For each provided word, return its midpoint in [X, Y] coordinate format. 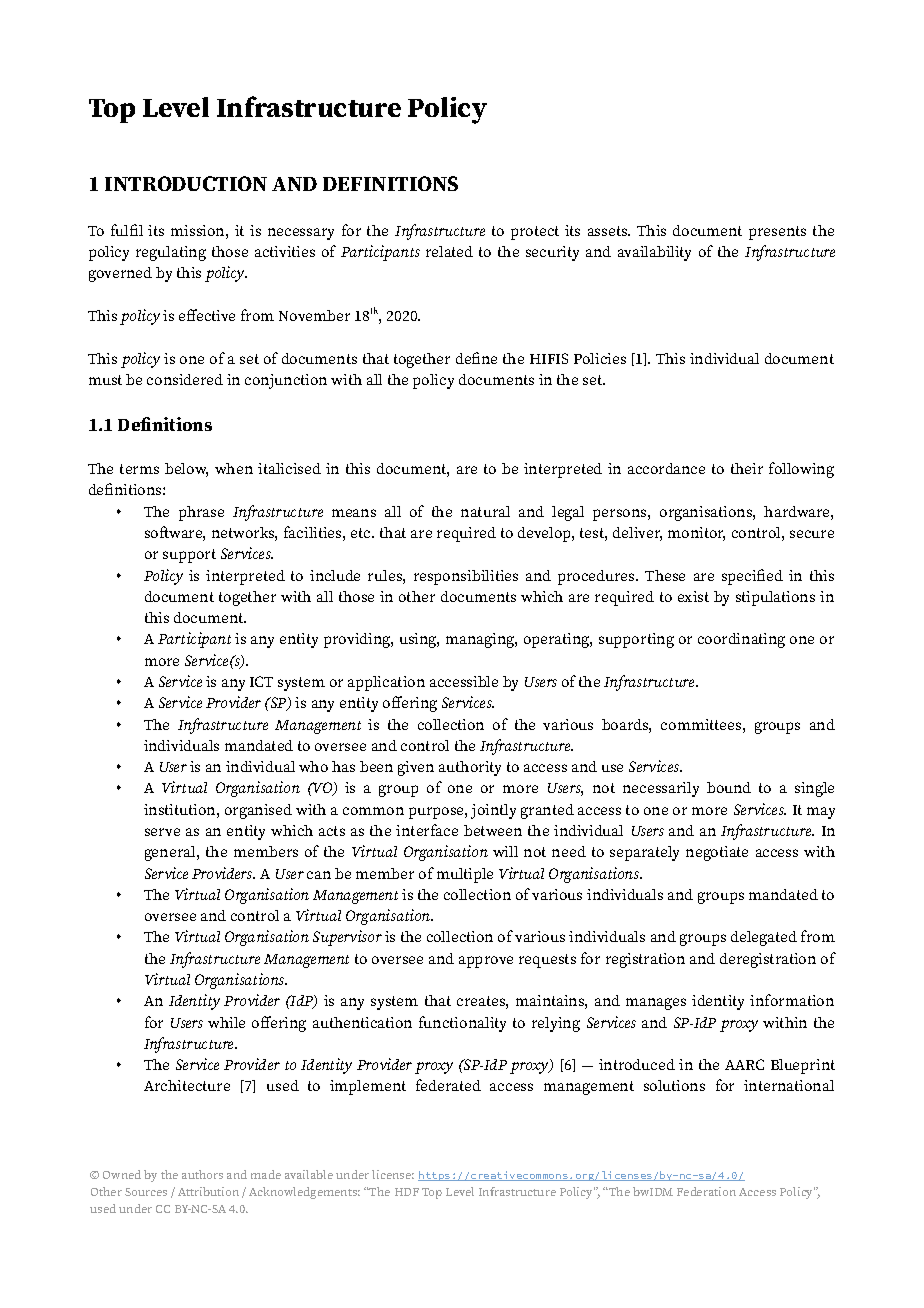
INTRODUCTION [186, 183]
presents [777, 233]
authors [202, 1174]
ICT [261, 681]
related [449, 251]
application [386, 683]
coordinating [741, 640]
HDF [407, 1192]
